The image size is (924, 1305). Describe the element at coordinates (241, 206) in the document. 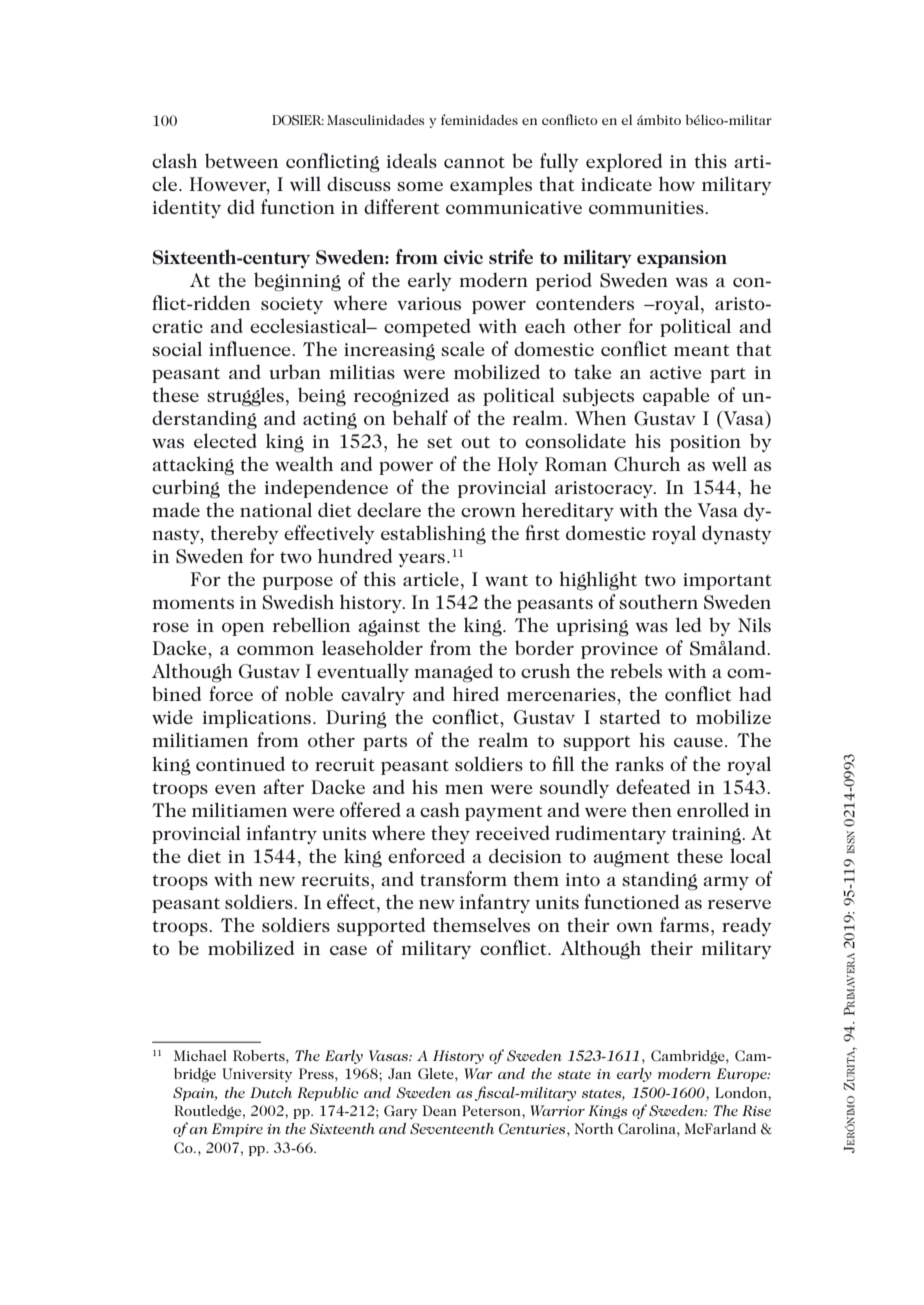

I see `did` at that location.
